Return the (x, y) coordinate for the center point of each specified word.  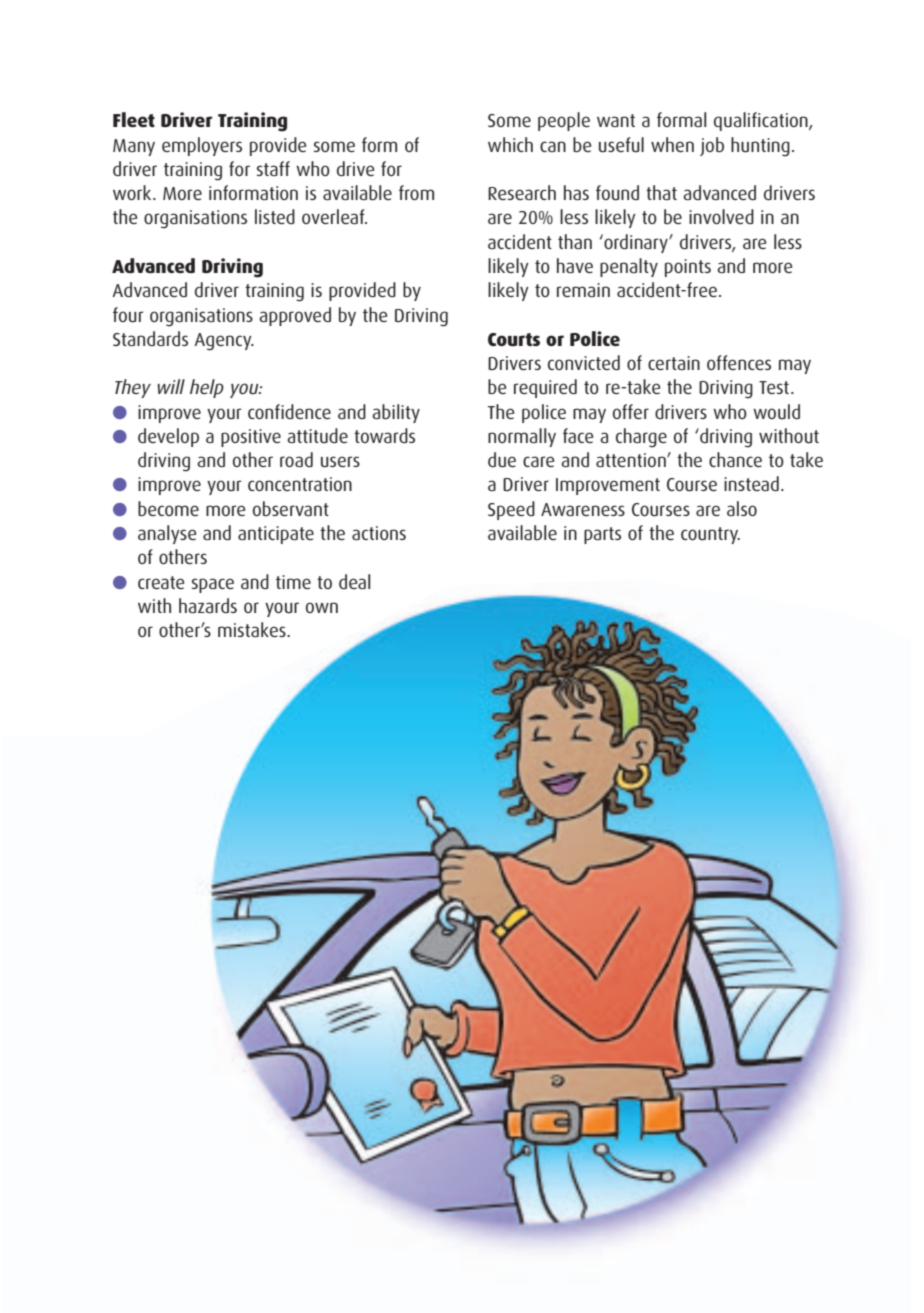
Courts (514, 339)
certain (674, 363)
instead (751, 483)
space (213, 585)
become (168, 508)
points (688, 268)
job (712, 146)
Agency (224, 342)
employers (202, 146)
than (575, 241)
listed (275, 216)
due (502, 459)
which (510, 144)
